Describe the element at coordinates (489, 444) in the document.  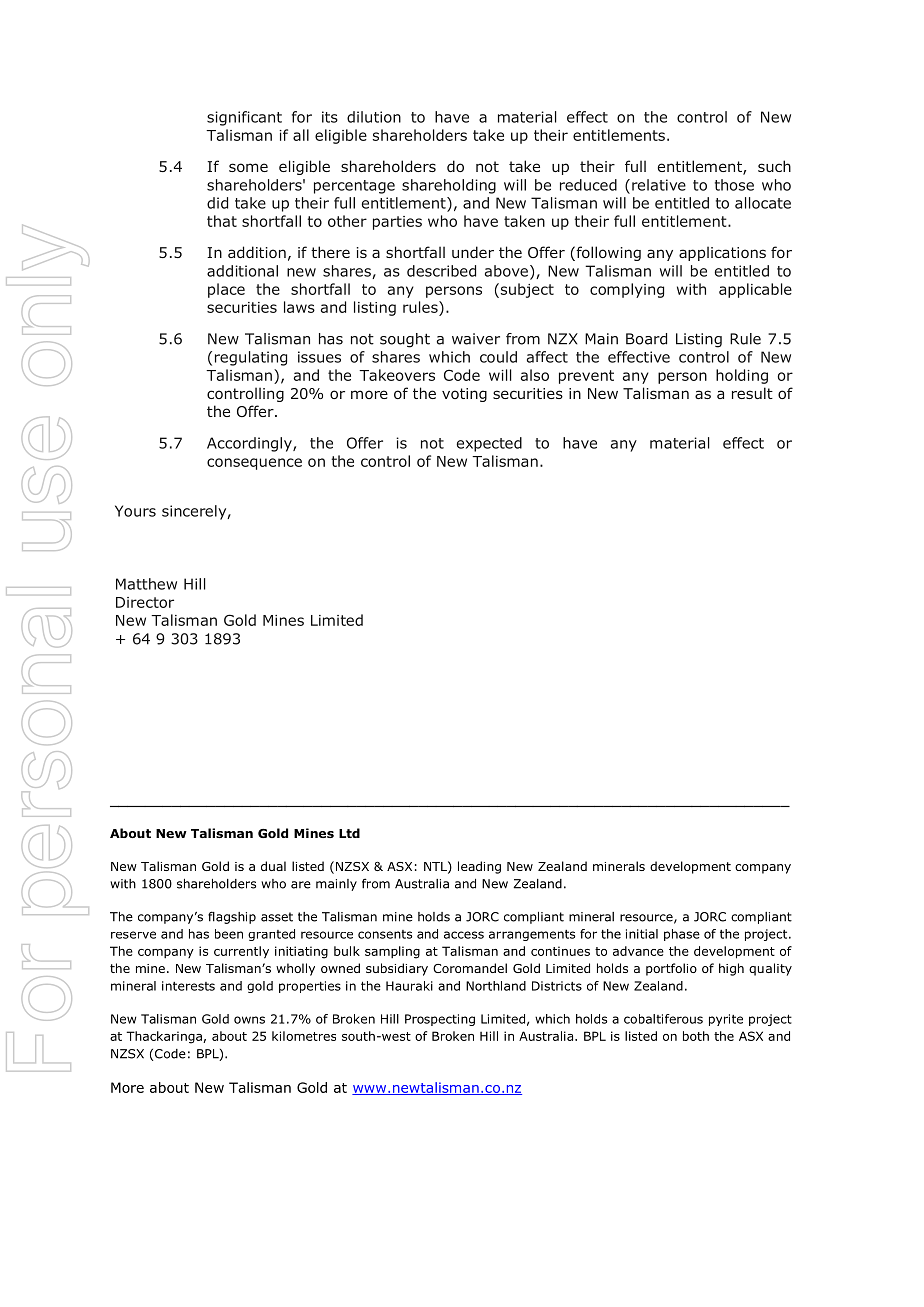
I see `expected` at that location.
